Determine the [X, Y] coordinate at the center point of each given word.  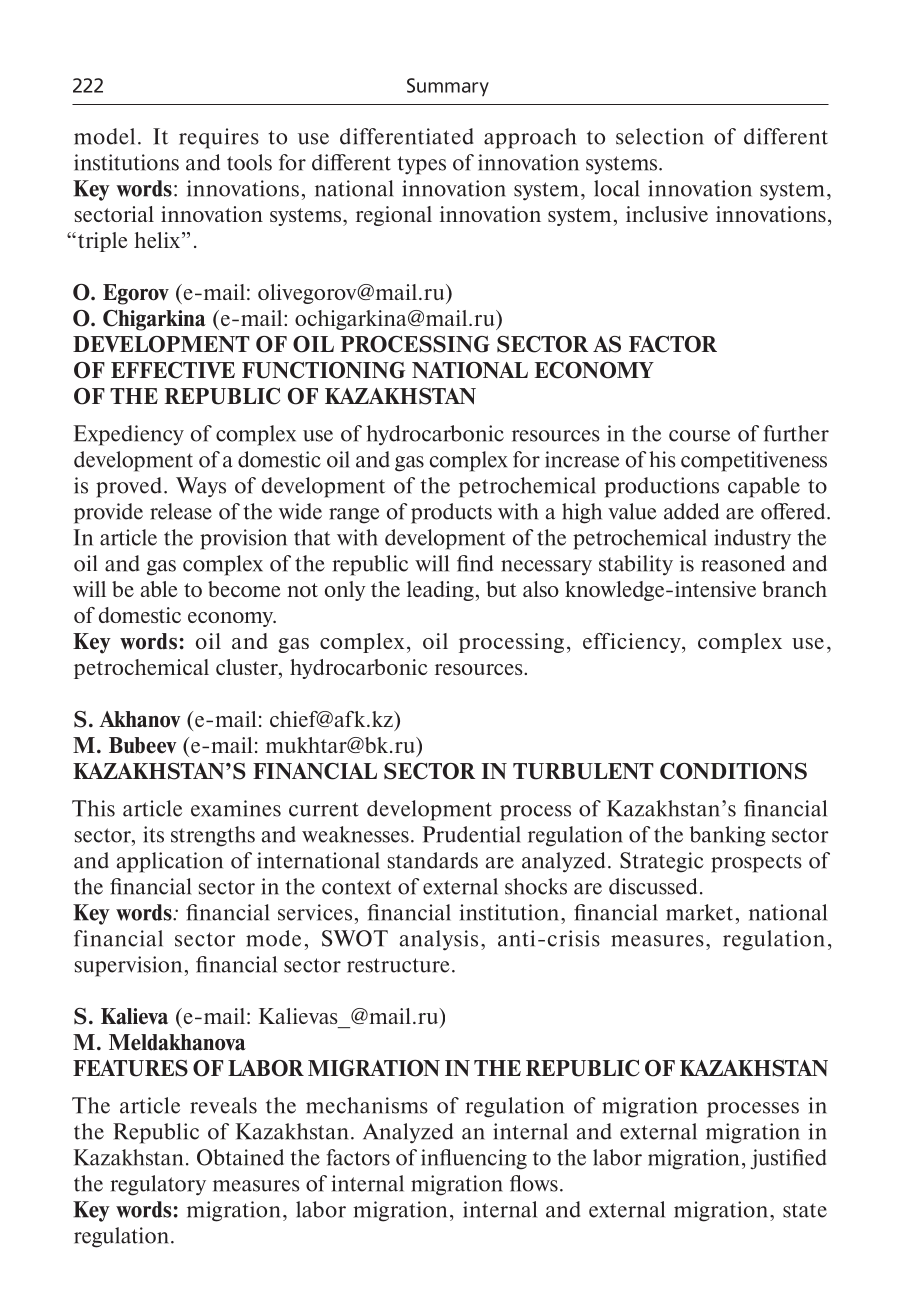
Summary [448, 87]
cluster [248, 667]
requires [219, 138]
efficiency [633, 643]
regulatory [158, 1185]
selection [660, 136]
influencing [474, 1159]
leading [440, 591]
